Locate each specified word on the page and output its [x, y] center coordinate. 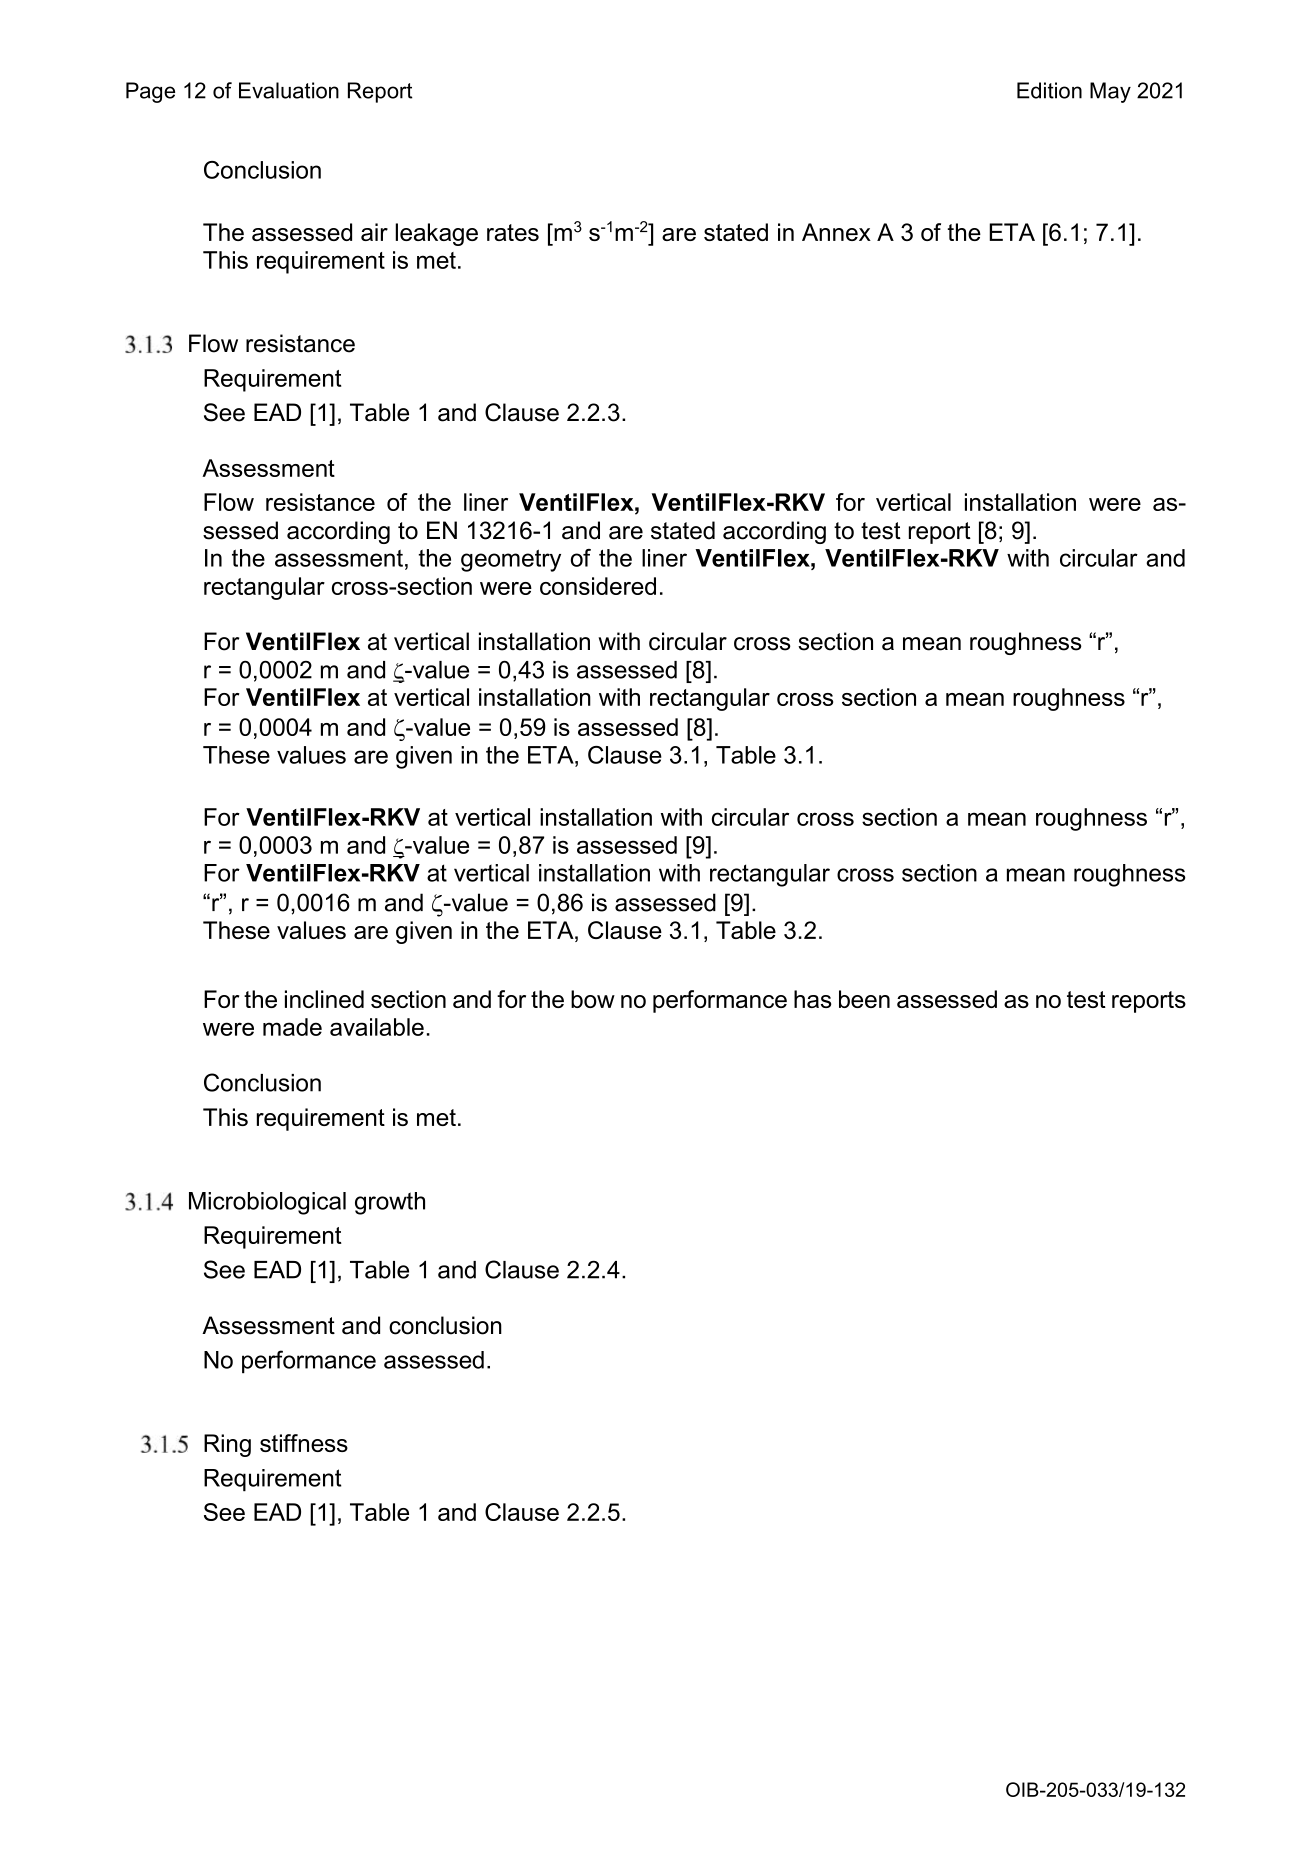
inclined [324, 999]
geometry [511, 560]
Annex [836, 232]
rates [513, 232]
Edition [1049, 90]
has [812, 999]
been [864, 999]
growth [390, 1203]
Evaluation [289, 90]
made [292, 1027]
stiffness [304, 1443]
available [377, 1027]
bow [593, 999]
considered [598, 586]
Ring [227, 1445]
